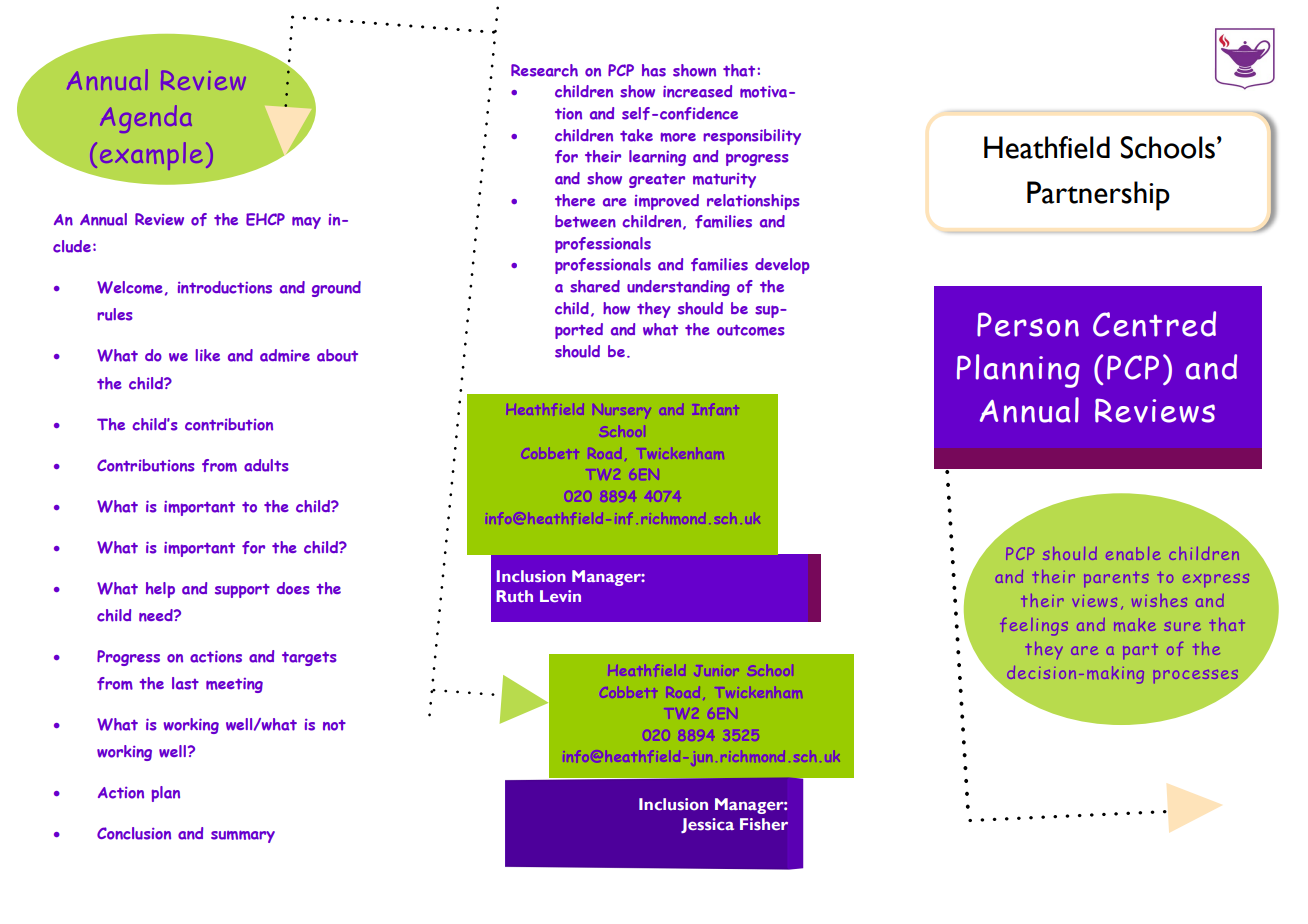 The height and width of the screenshot is (924, 1308). I want to click on increased, so click(697, 91).
